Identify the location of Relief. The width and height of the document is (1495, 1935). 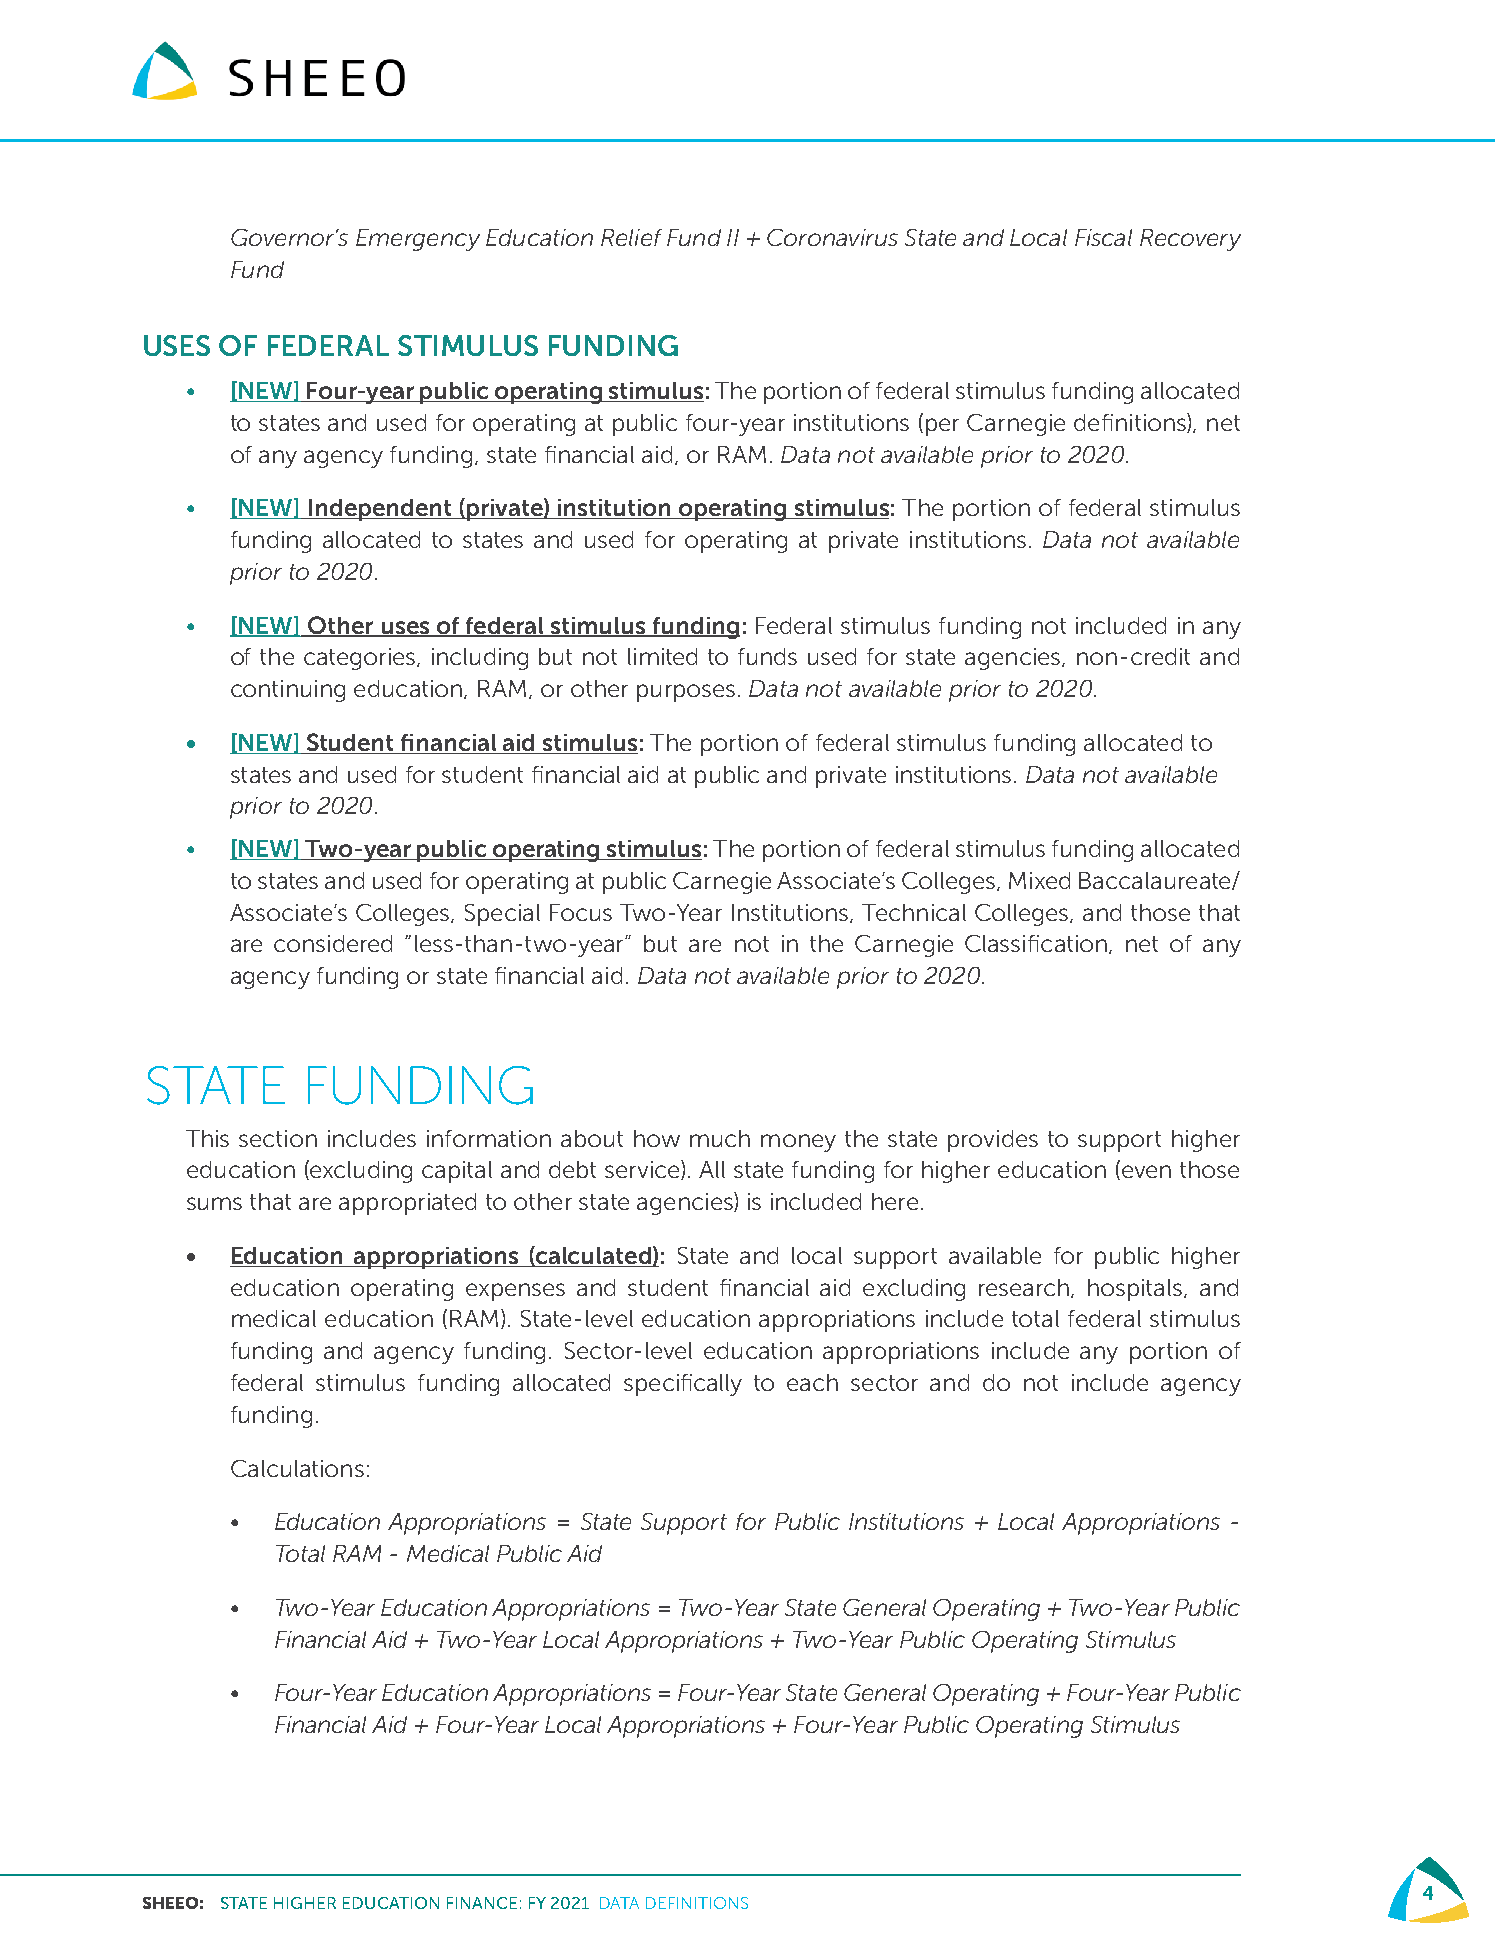
(631, 237).
